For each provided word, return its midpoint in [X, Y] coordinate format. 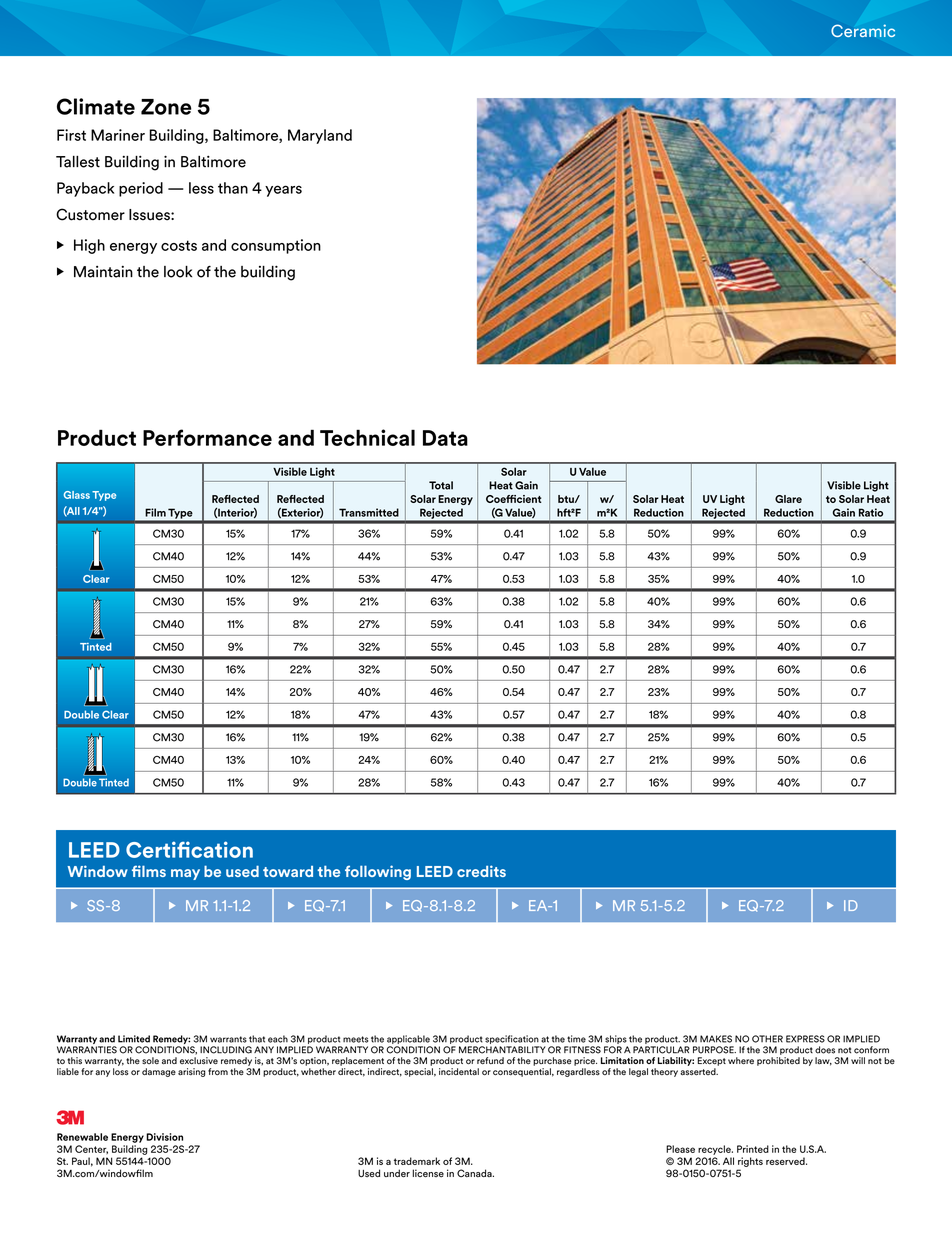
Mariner [118, 135]
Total [441, 485]
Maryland [320, 136]
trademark [417, 1161]
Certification [189, 849]
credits [481, 871]
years [283, 191]
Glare [788, 499]
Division [164, 1137]
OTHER [767, 1039]
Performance [207, 437]
